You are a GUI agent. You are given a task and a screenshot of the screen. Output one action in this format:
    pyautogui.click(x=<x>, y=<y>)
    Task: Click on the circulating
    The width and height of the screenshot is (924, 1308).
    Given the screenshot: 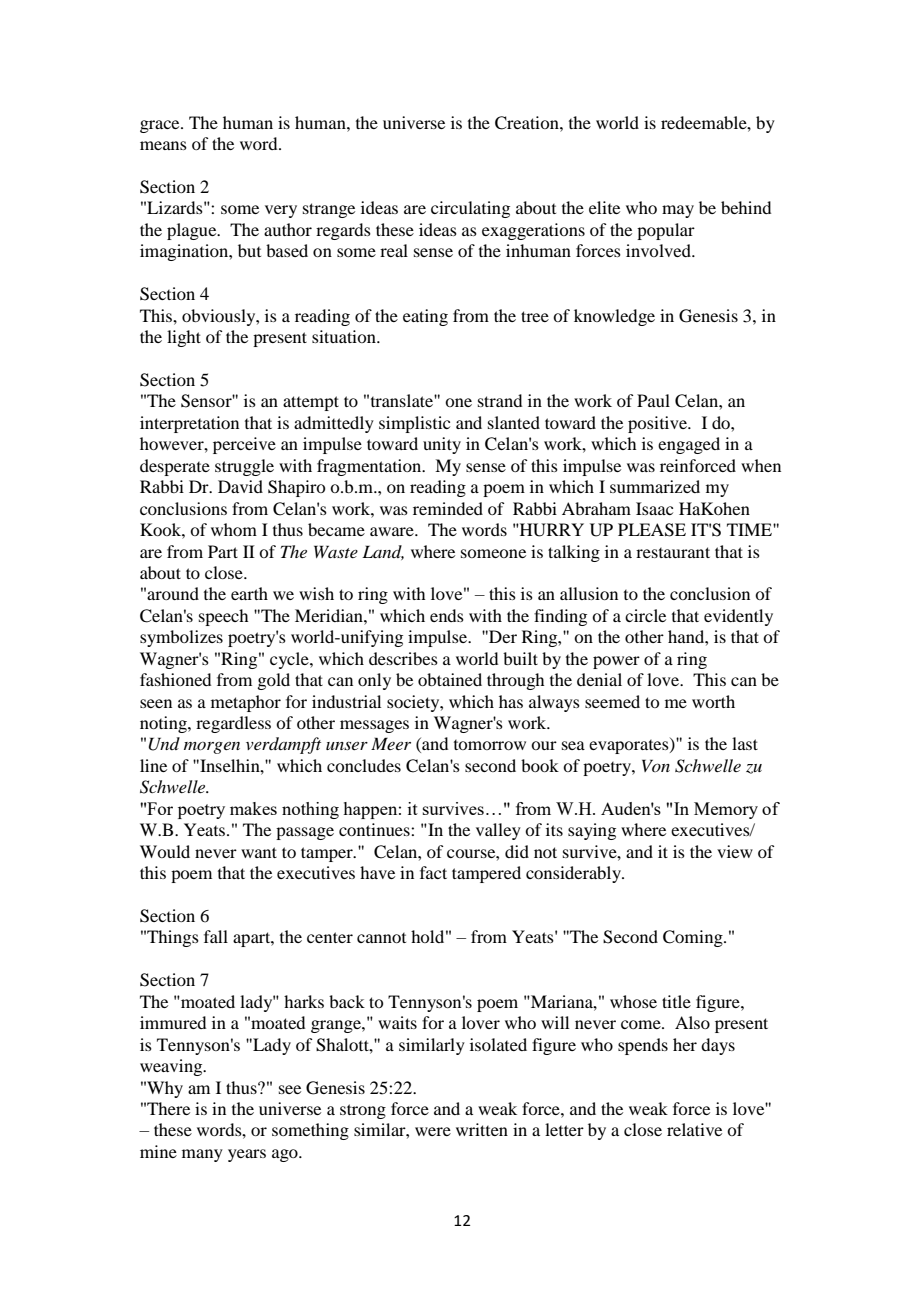 What is the action you would take?
    pyautogui.click(x=470, y=209)
